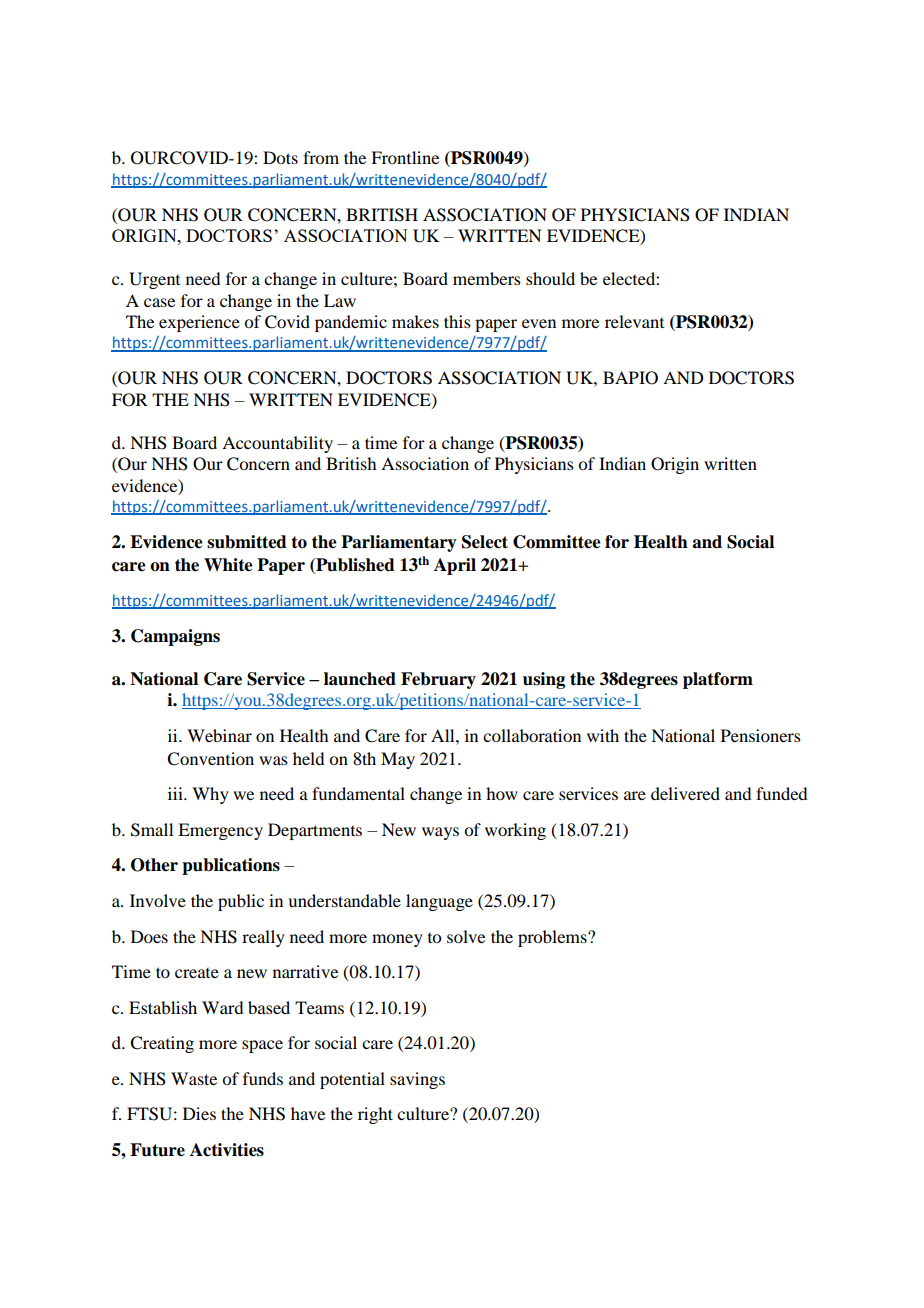 The height and width of the image is (1308, 924). What do you see at coordinates (175, 637) in the image?
I see `Campaigns` at bounding box center [175, 637].
